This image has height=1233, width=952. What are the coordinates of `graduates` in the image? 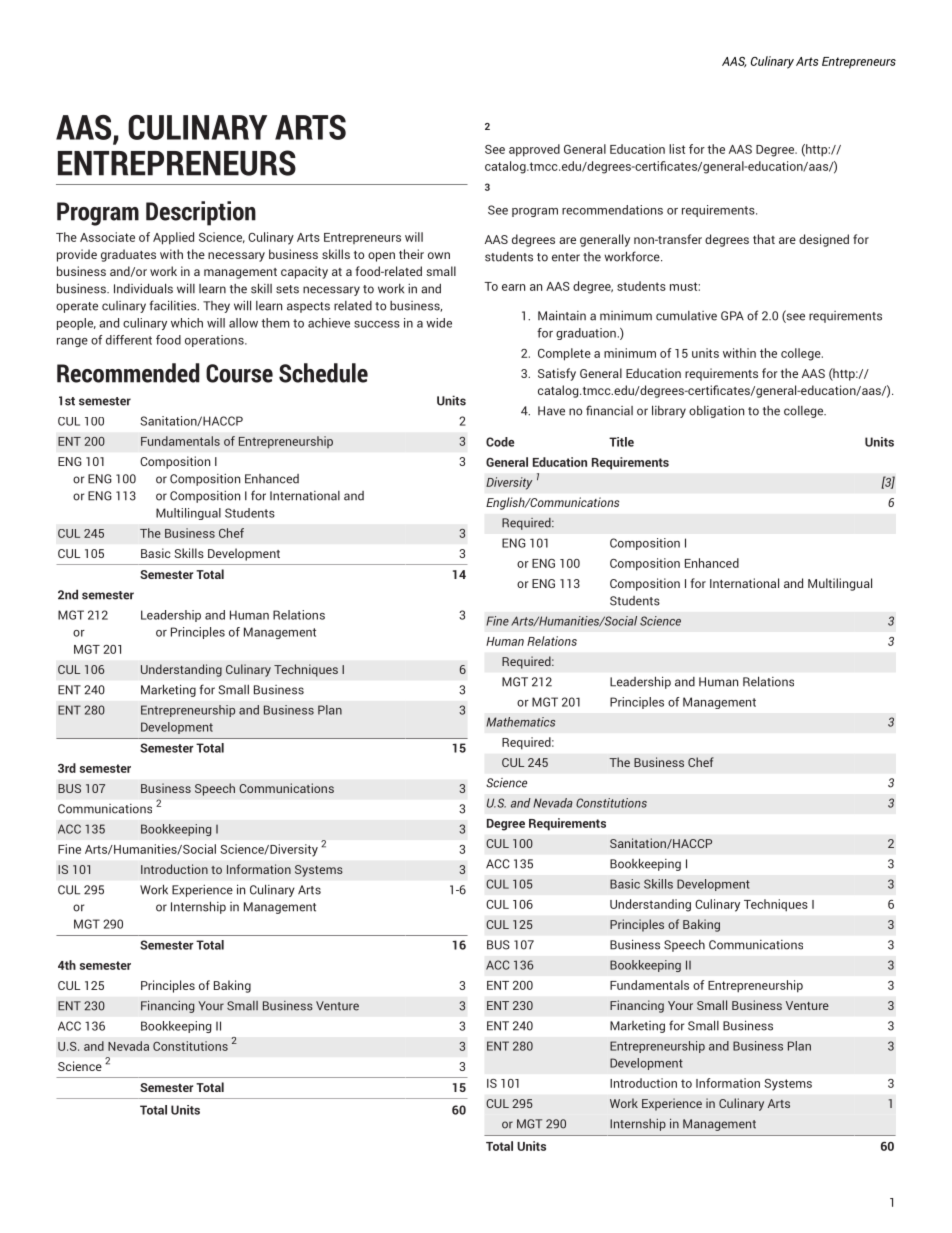 It's located at (128, 255).
